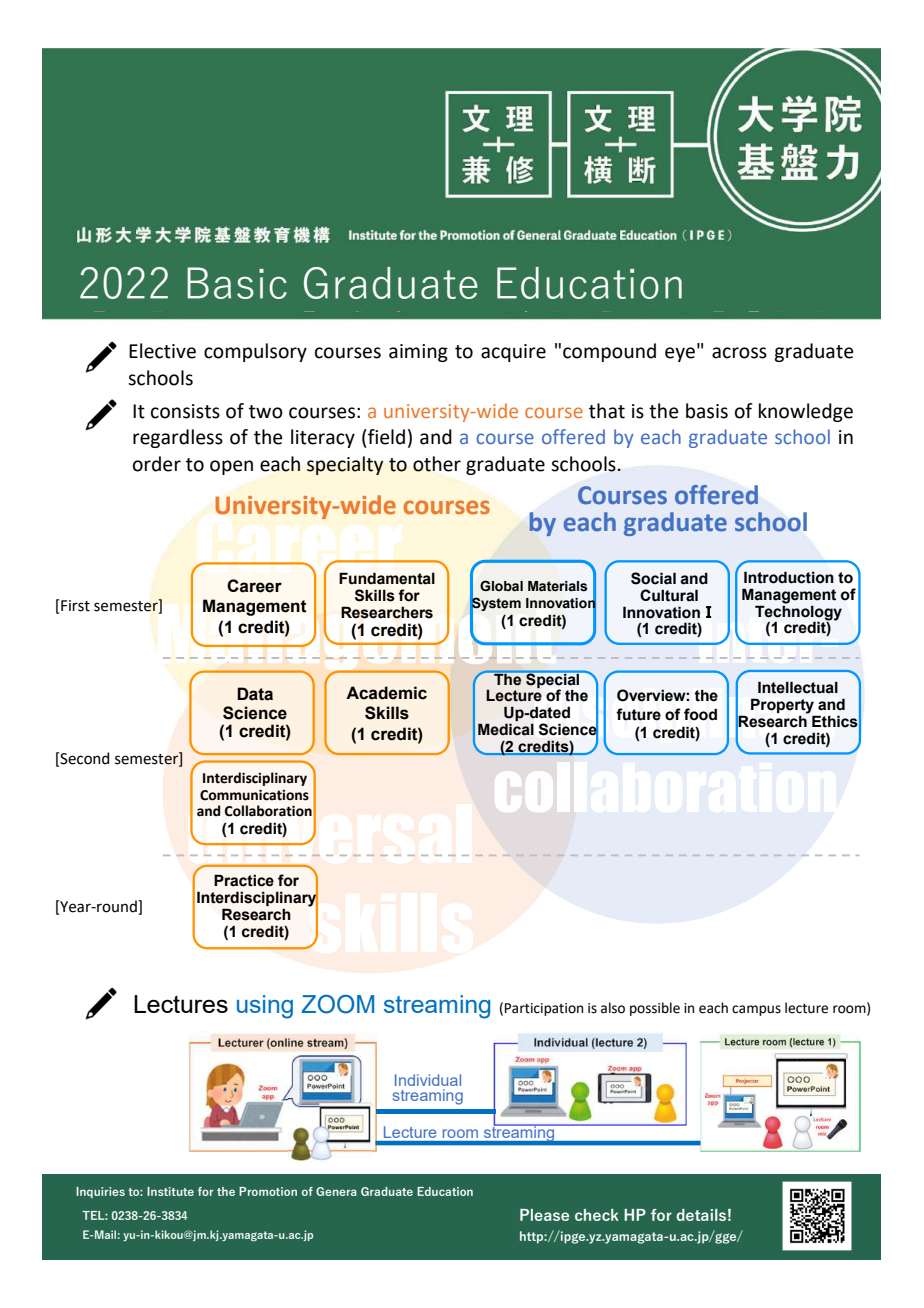 The height and width of the image is (1308, 924). What do you see at coordinates (739, 353) in the image?
I see `across` at bounding box center [739, 353].
